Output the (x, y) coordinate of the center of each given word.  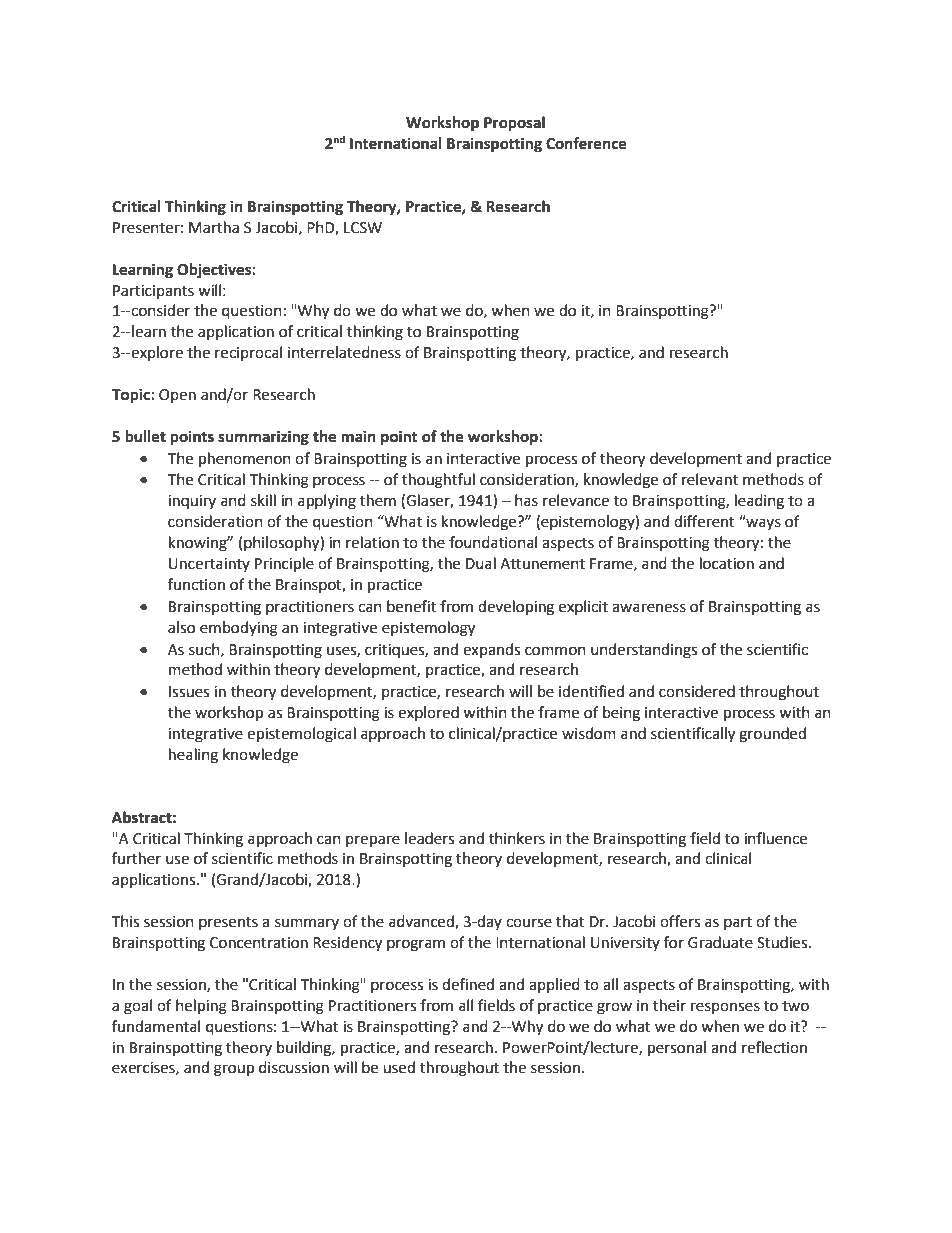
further (136, 858)
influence (775, 838)
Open (177, 396)
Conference (586, 143)
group (234, 1070)
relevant (710, 479)
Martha (214, 227)
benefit (411, 606)
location (727, 563)
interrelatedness (344, 352)
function (196, 584)
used (399, 1067)
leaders (429, 838)
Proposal (514, 124)
